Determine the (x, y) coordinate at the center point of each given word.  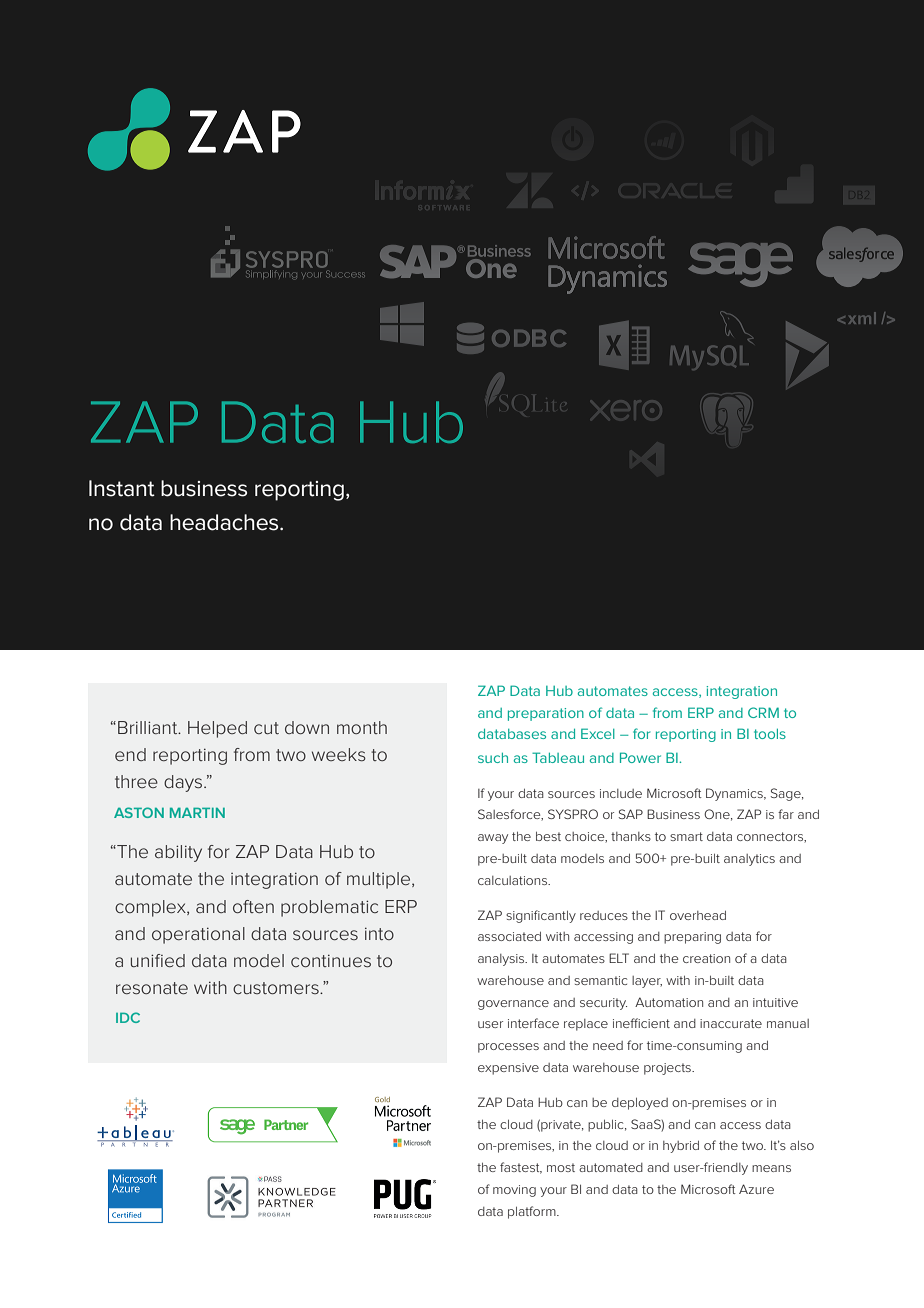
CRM (763, 712)
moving (514, 1191)
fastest (521, 1168)
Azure (756, 1189)
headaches (225, 522)
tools (770, 734)
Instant (122, 488)
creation (706, 958)
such (493, 758)
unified (158, 960)
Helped (217, 729)
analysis (502, 960)
